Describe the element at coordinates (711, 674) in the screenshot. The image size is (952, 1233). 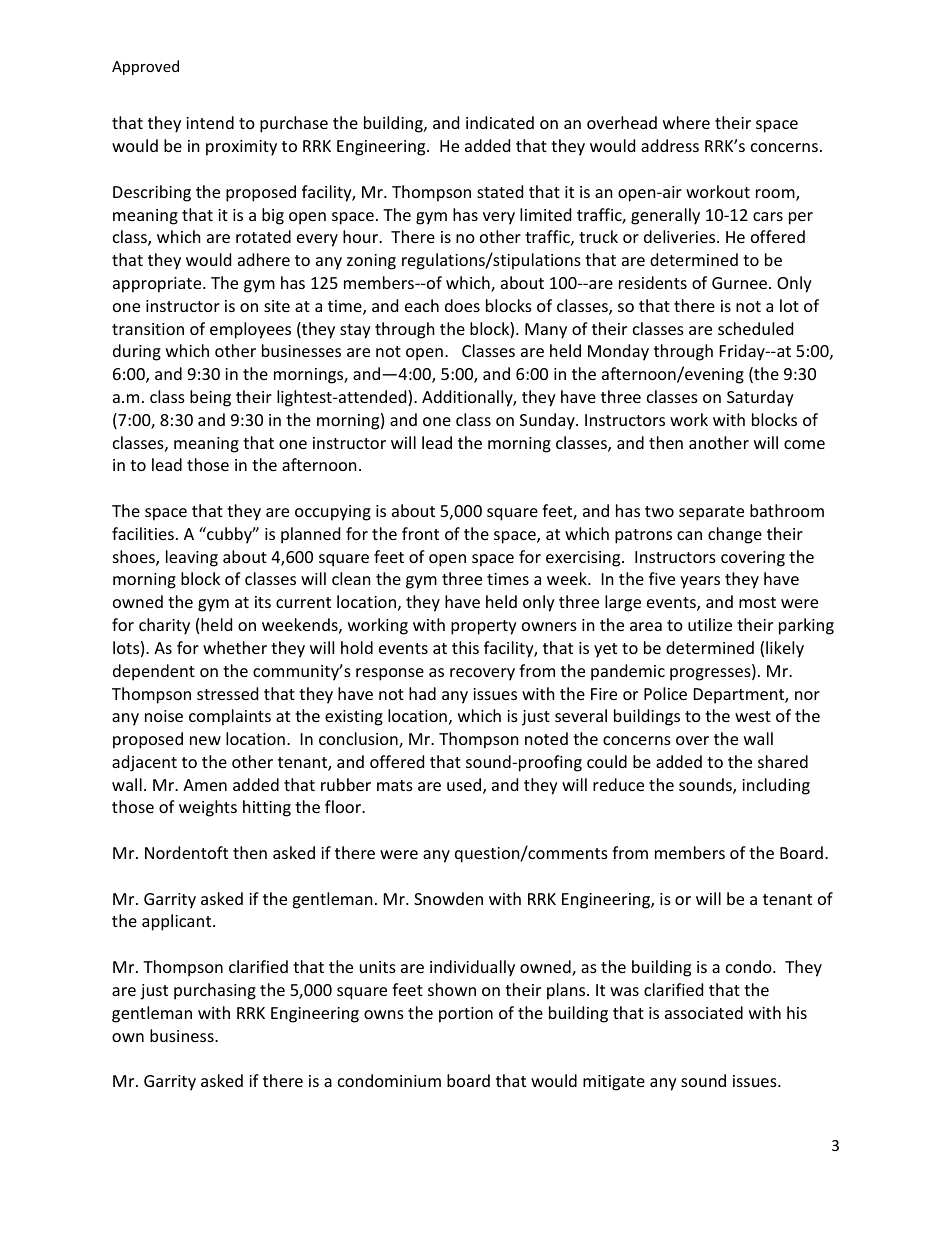
I see `progresses` at that location.
